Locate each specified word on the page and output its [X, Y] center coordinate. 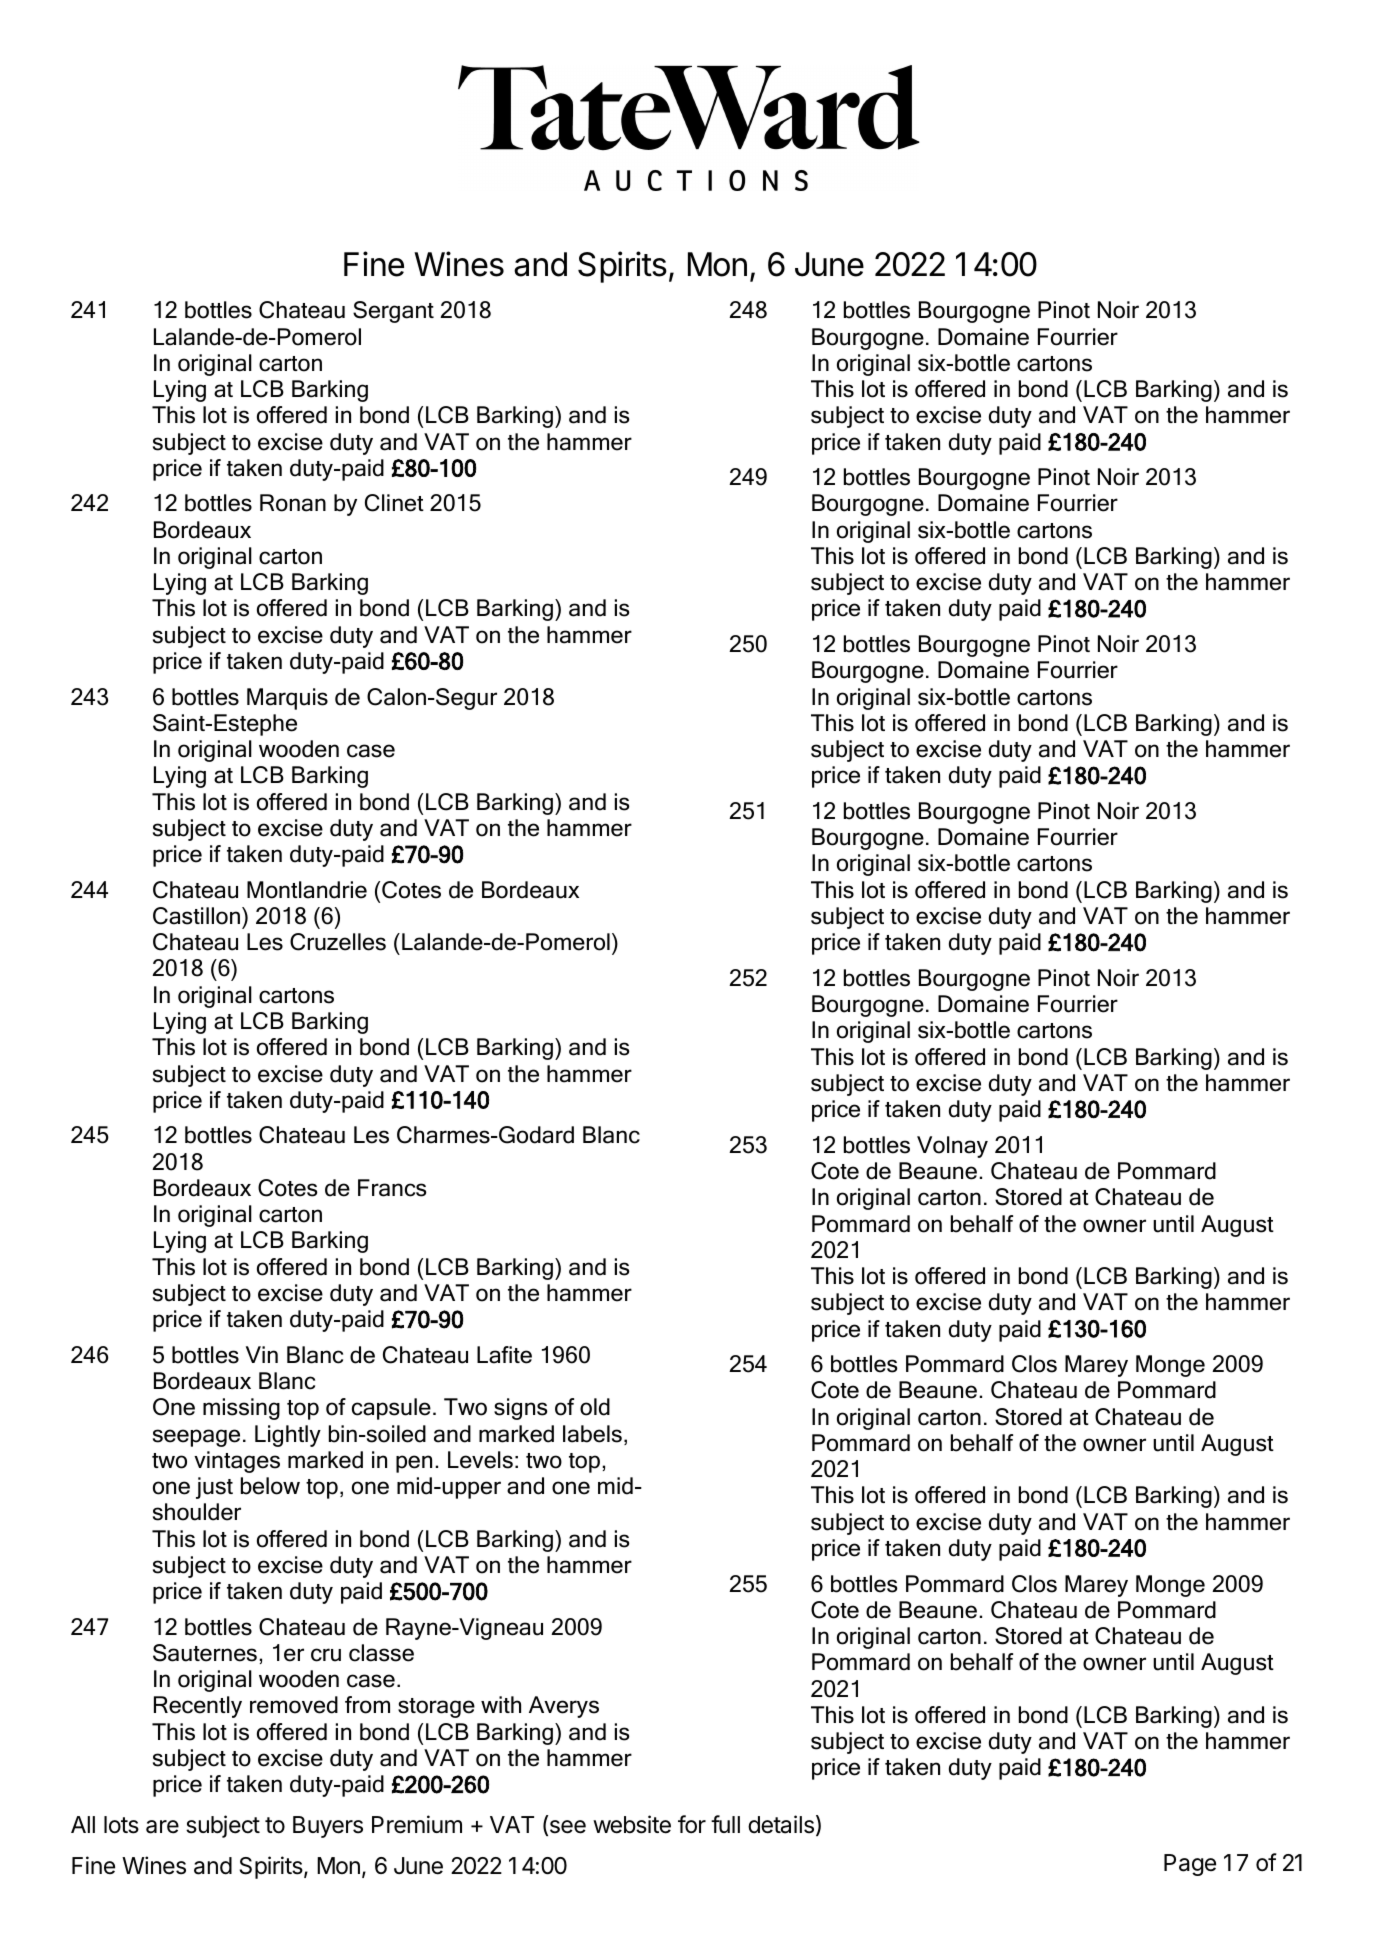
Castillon [196, 916]
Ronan [293, 503]
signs [521, 1409]
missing [241, 1409]
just [214, 1488]
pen [414, 1464]
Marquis [287, 699]
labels [592, 1434]
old [595, 1407]
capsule [391, 1409]
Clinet [394, 503]
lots [121, 1825]
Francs [392, 1188]
